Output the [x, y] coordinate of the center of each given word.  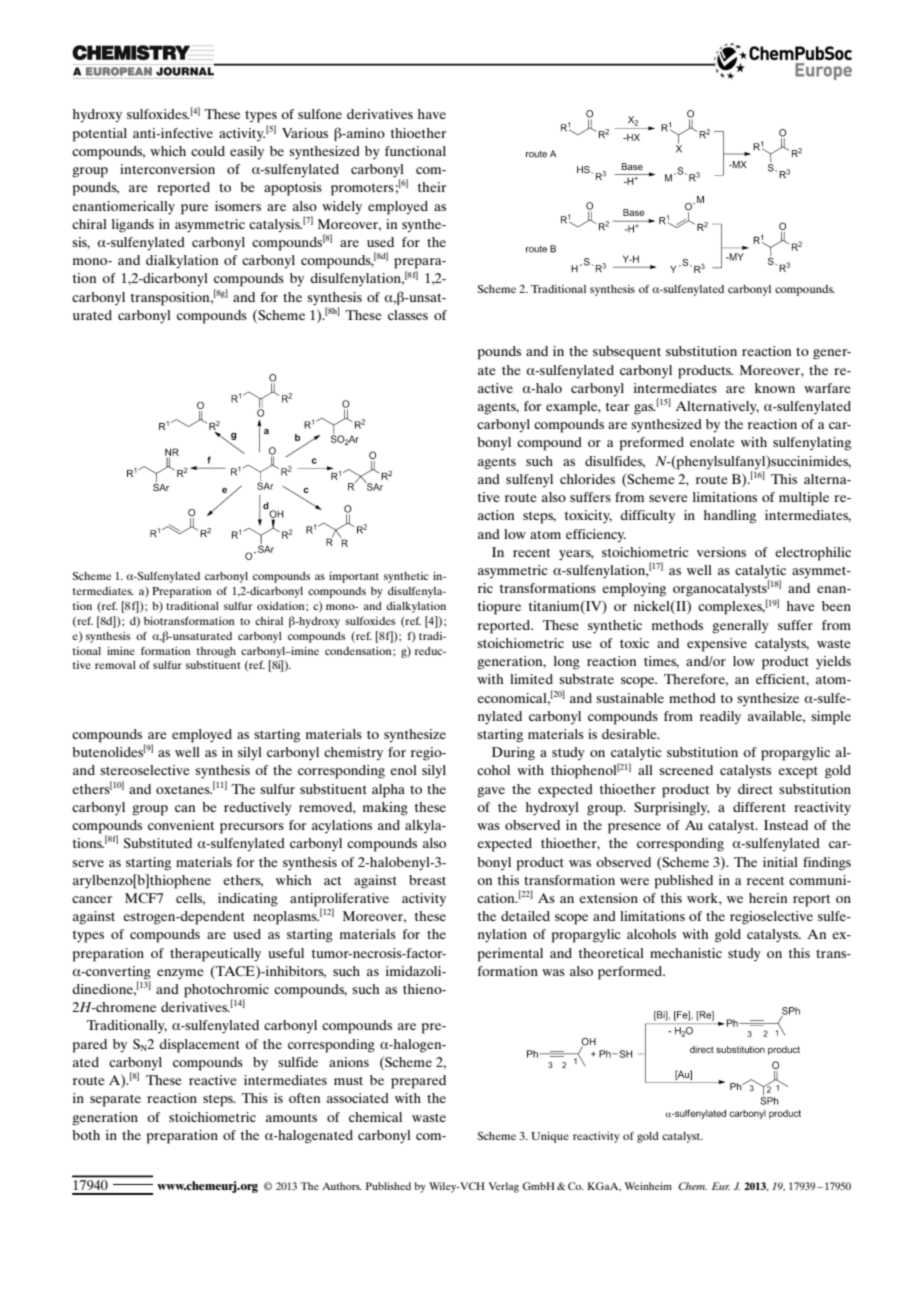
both [86, 1135]
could [208, 151]
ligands [133, 226]
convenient [181, 825]
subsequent [627, 353]
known [775, 388]
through [216, 652]
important [354, 577]
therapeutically [215, 955]
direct [755, 789]
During [513, 754]
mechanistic [686, 953]
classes [408, 315]
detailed [525, 916]
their [431, 187]
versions [721, 552]
